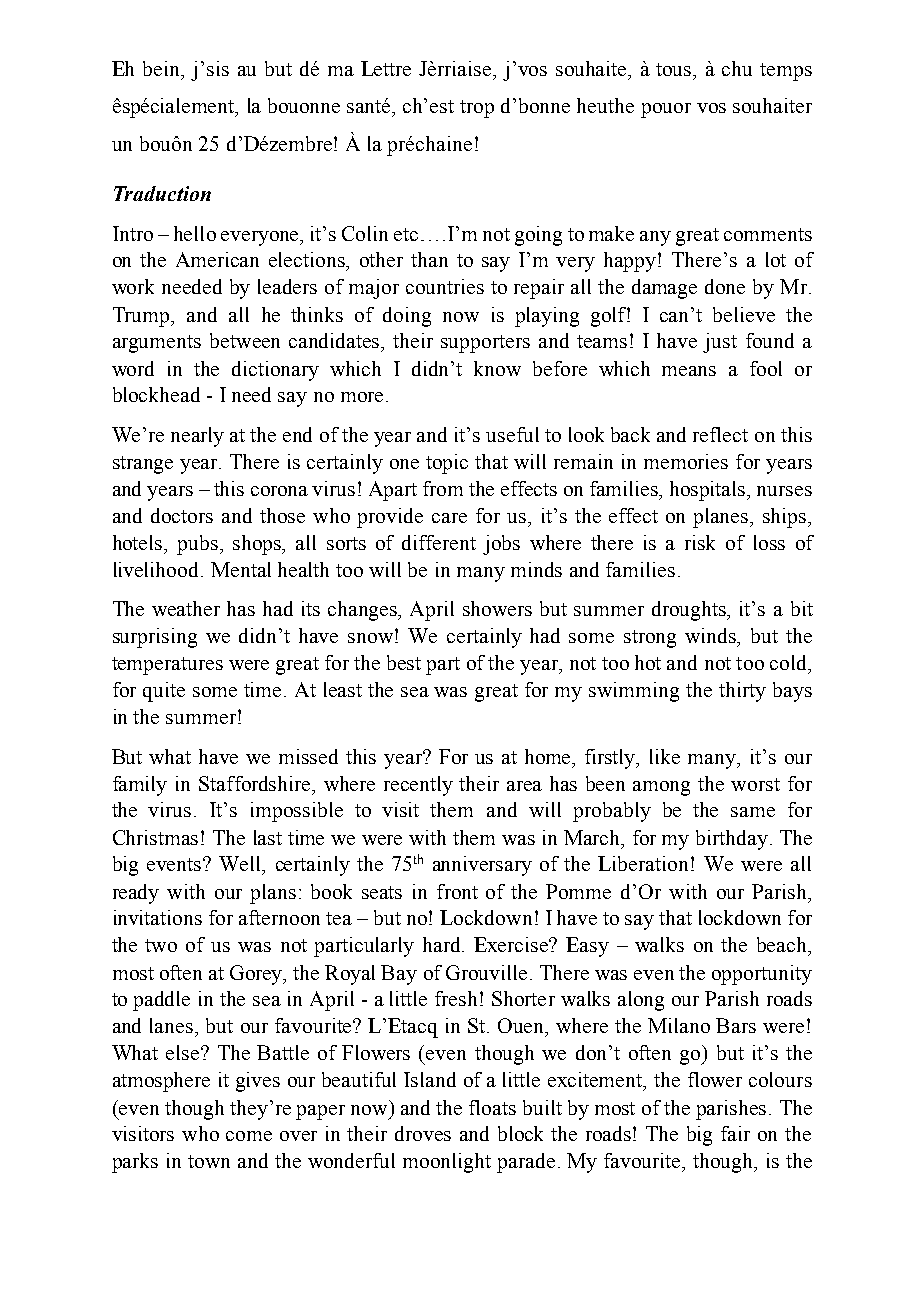  What do you see at coordinates (249, 1136) in the screenshot?
I see `come` at bounding box center [249, 1136].
